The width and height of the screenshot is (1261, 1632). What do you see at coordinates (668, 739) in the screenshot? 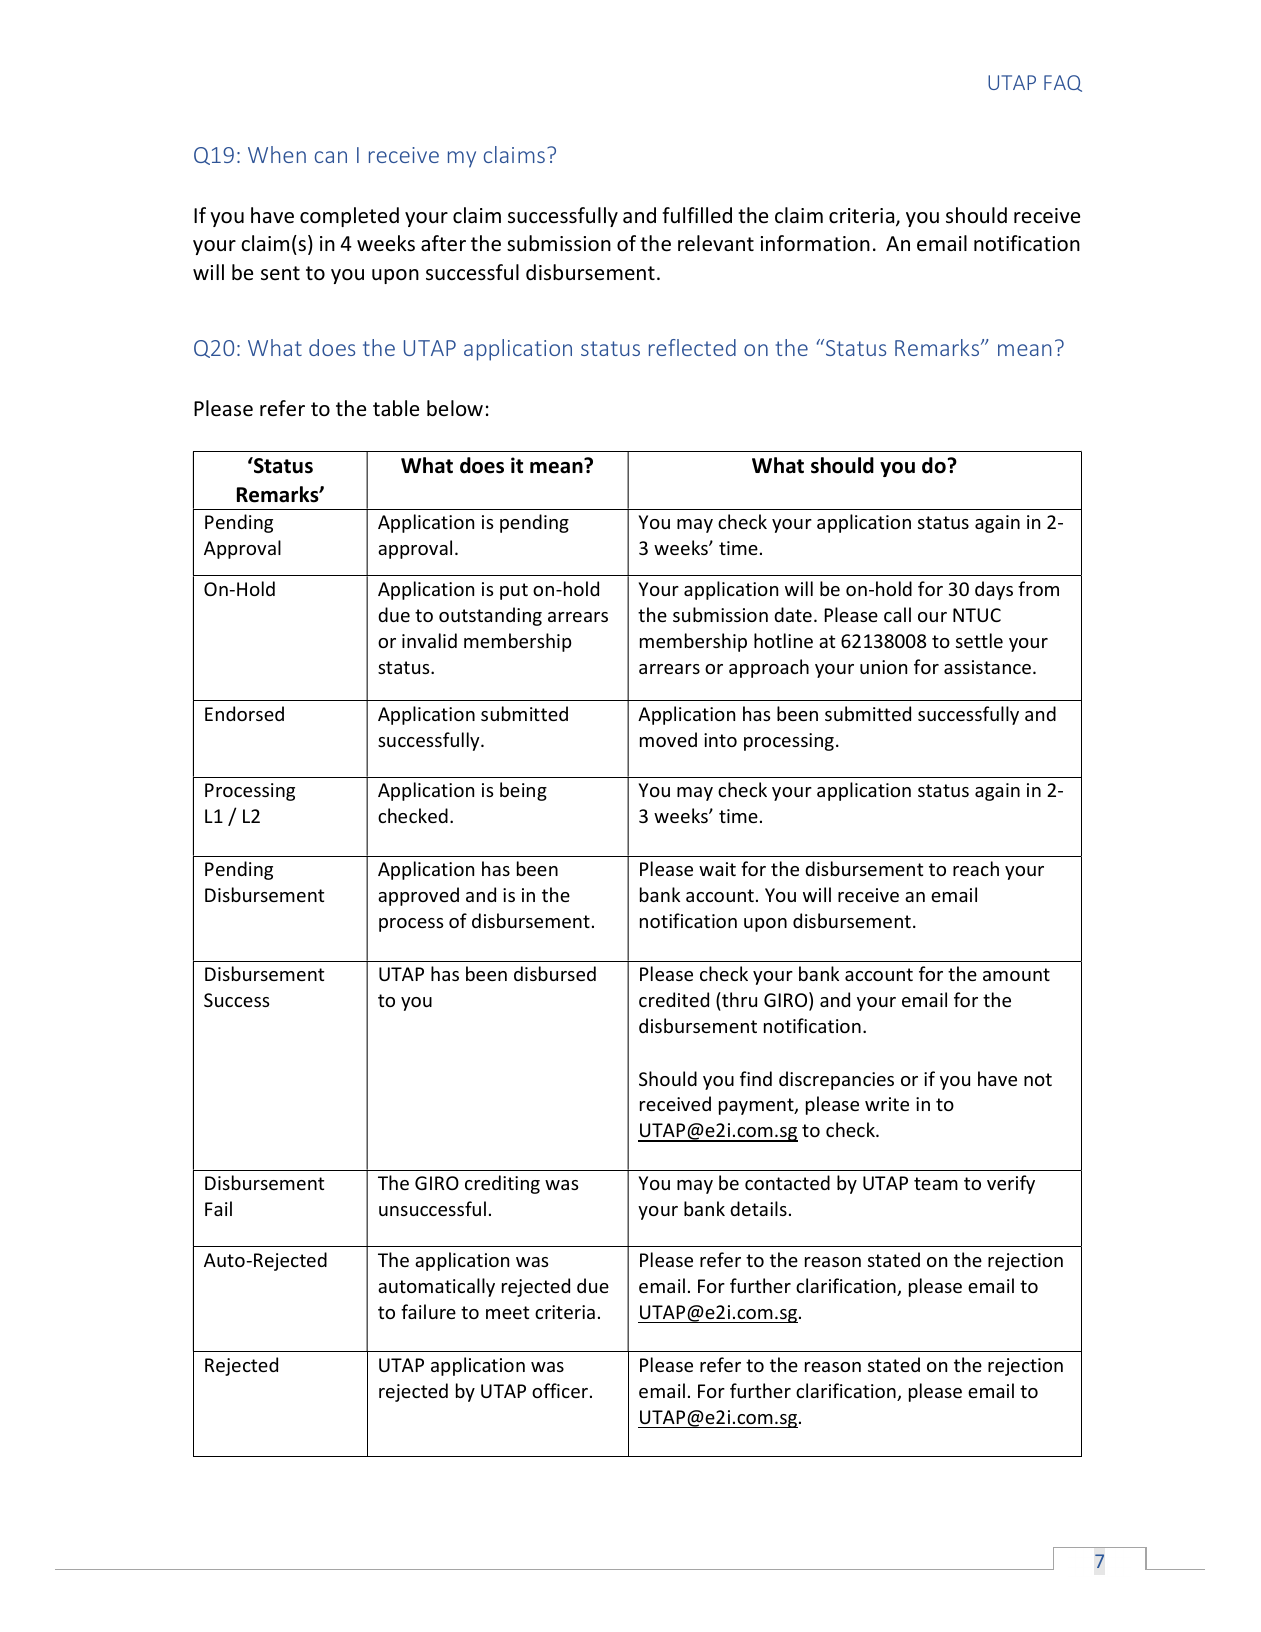
I see `moved` at bounding box center [668, 739].
